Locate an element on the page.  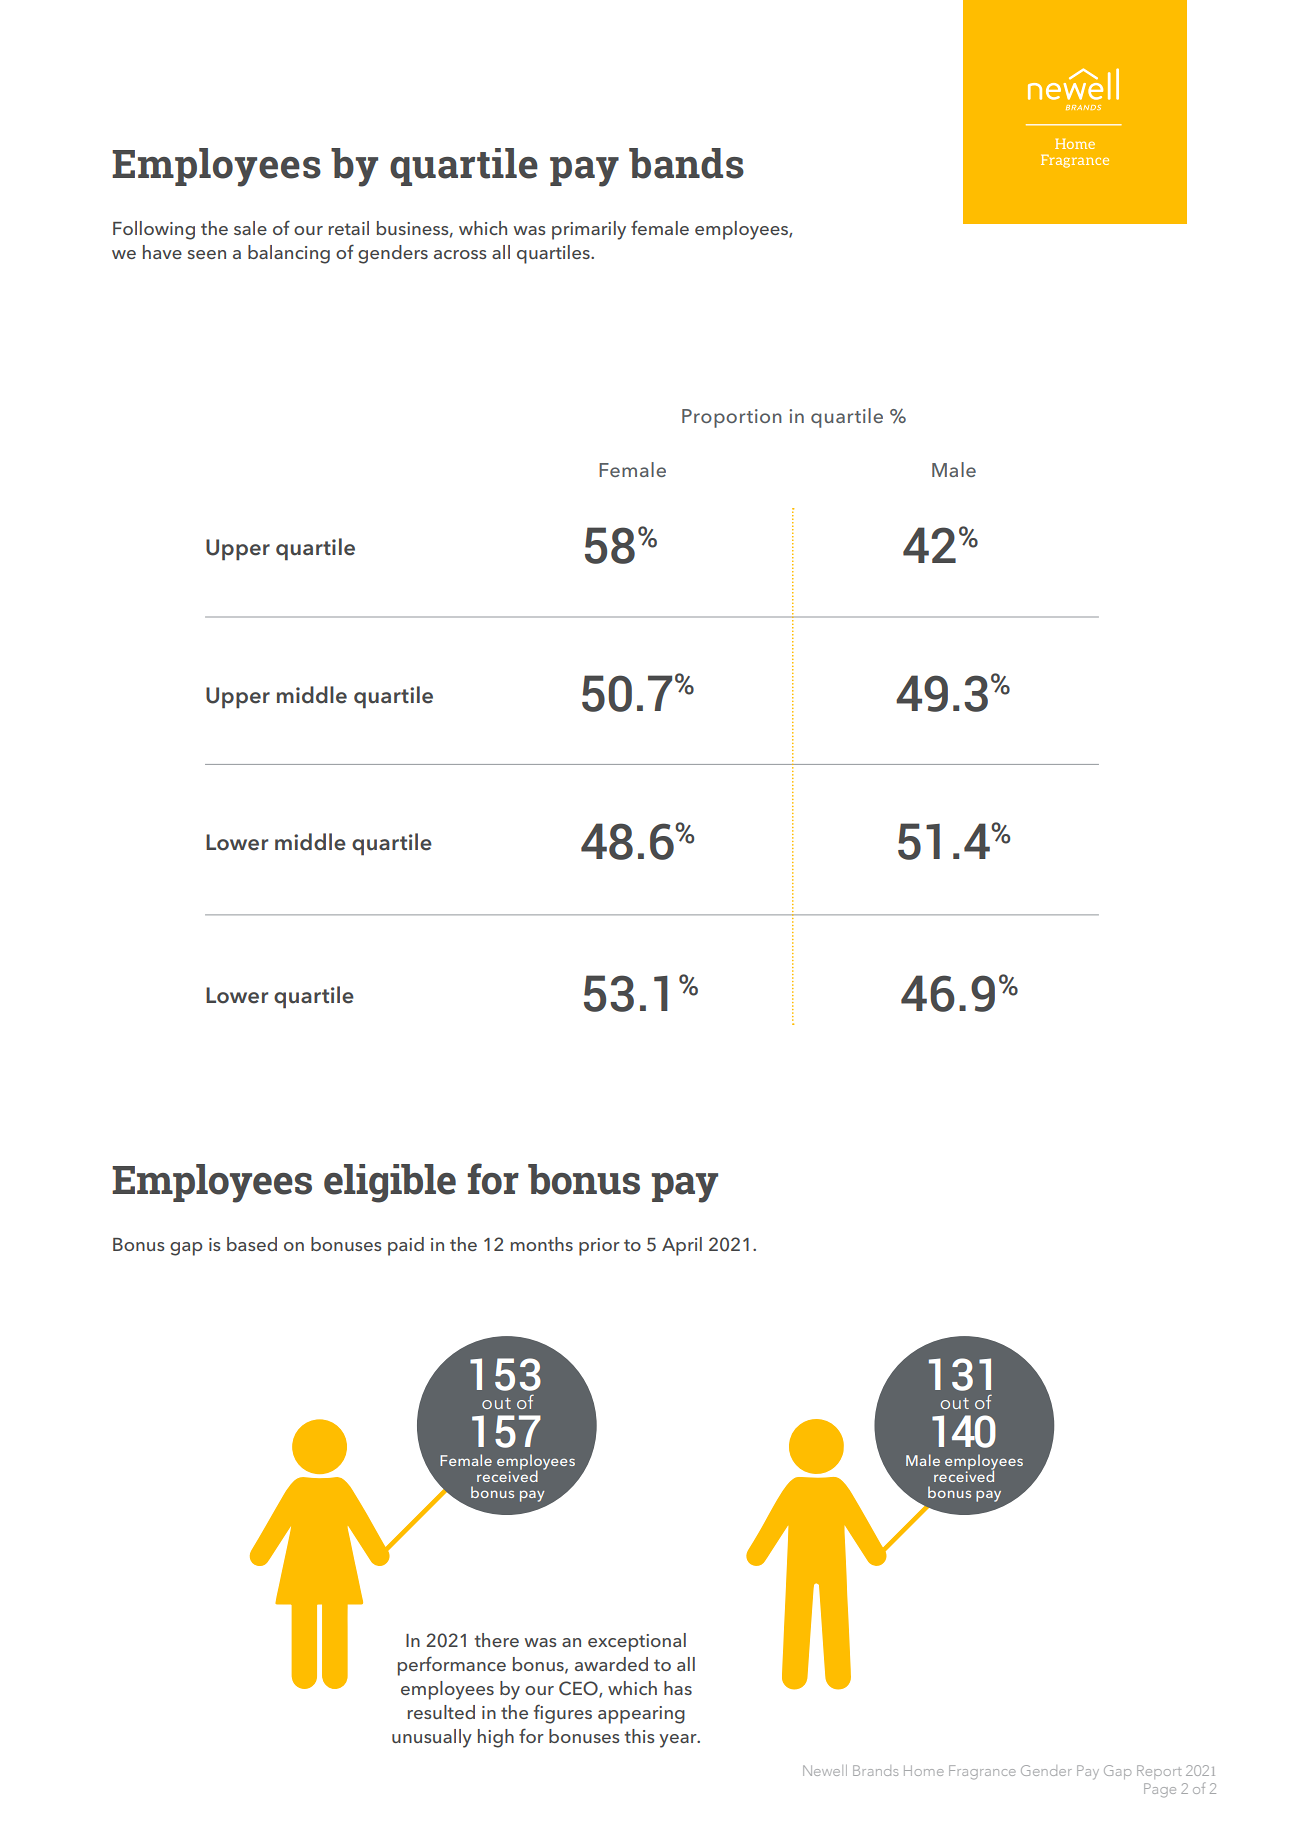
April is located at coordinates (682, 1246).
